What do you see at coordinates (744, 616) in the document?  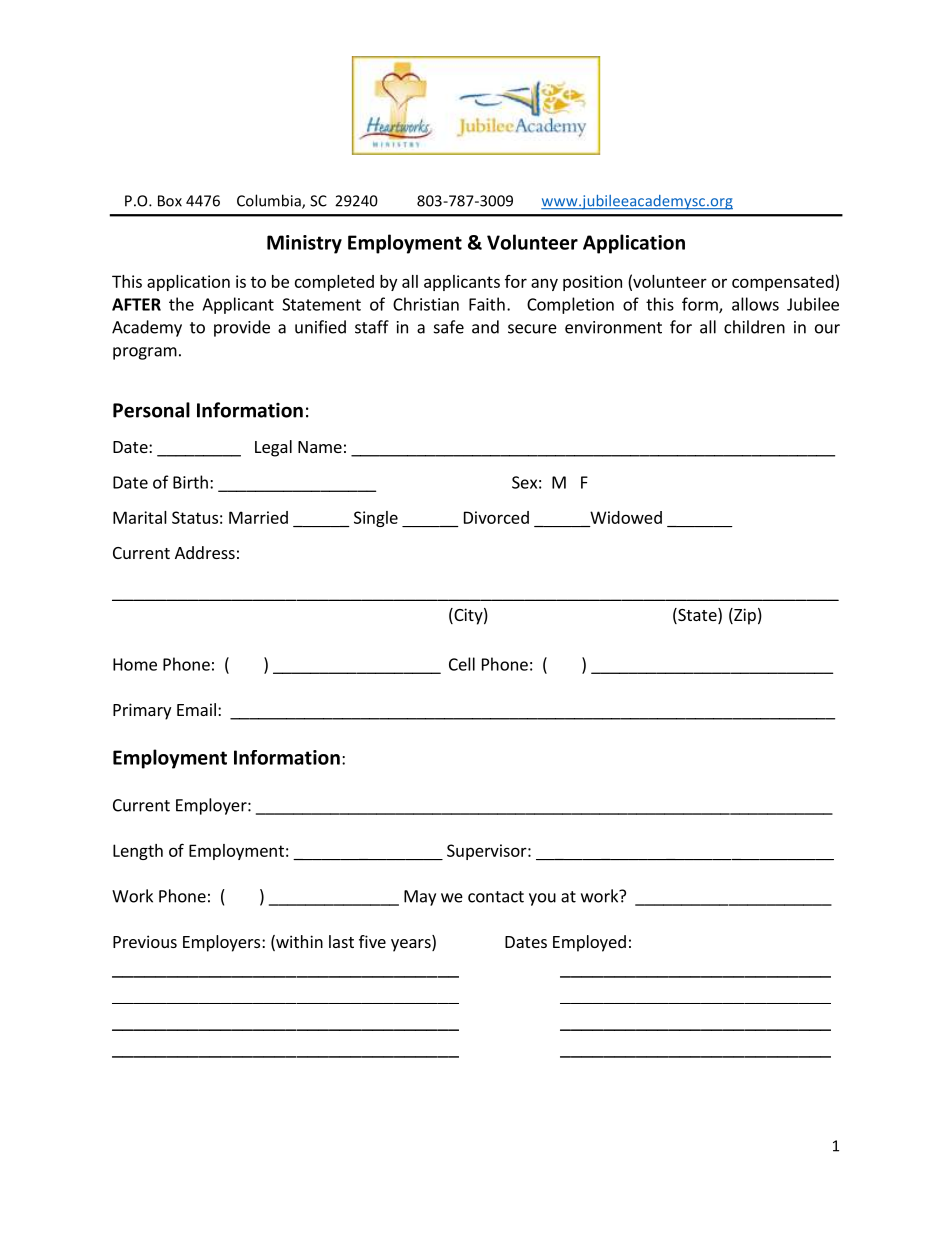 I see `Zip` at bounding box center [744, 616].
